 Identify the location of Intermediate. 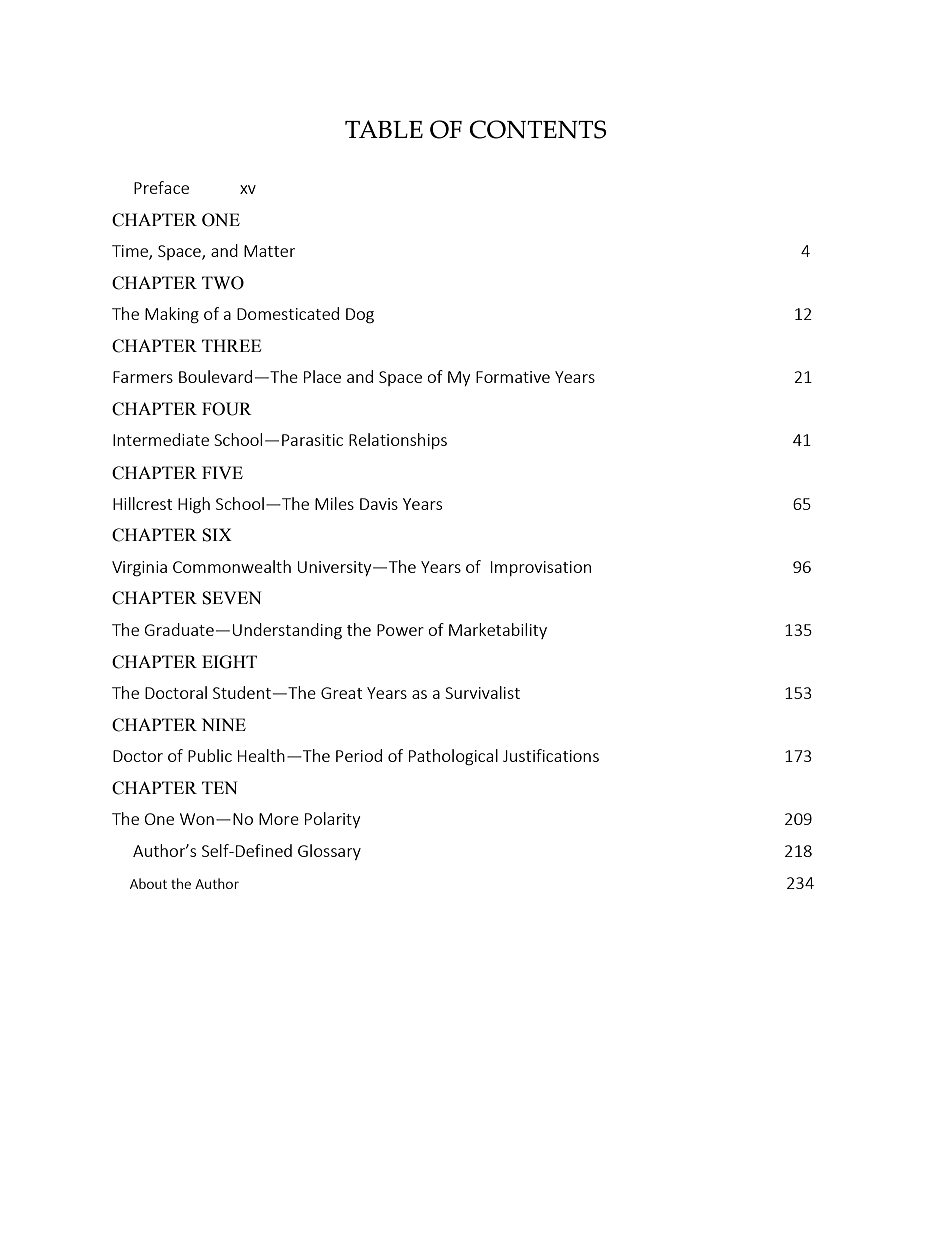
(161, 439).
